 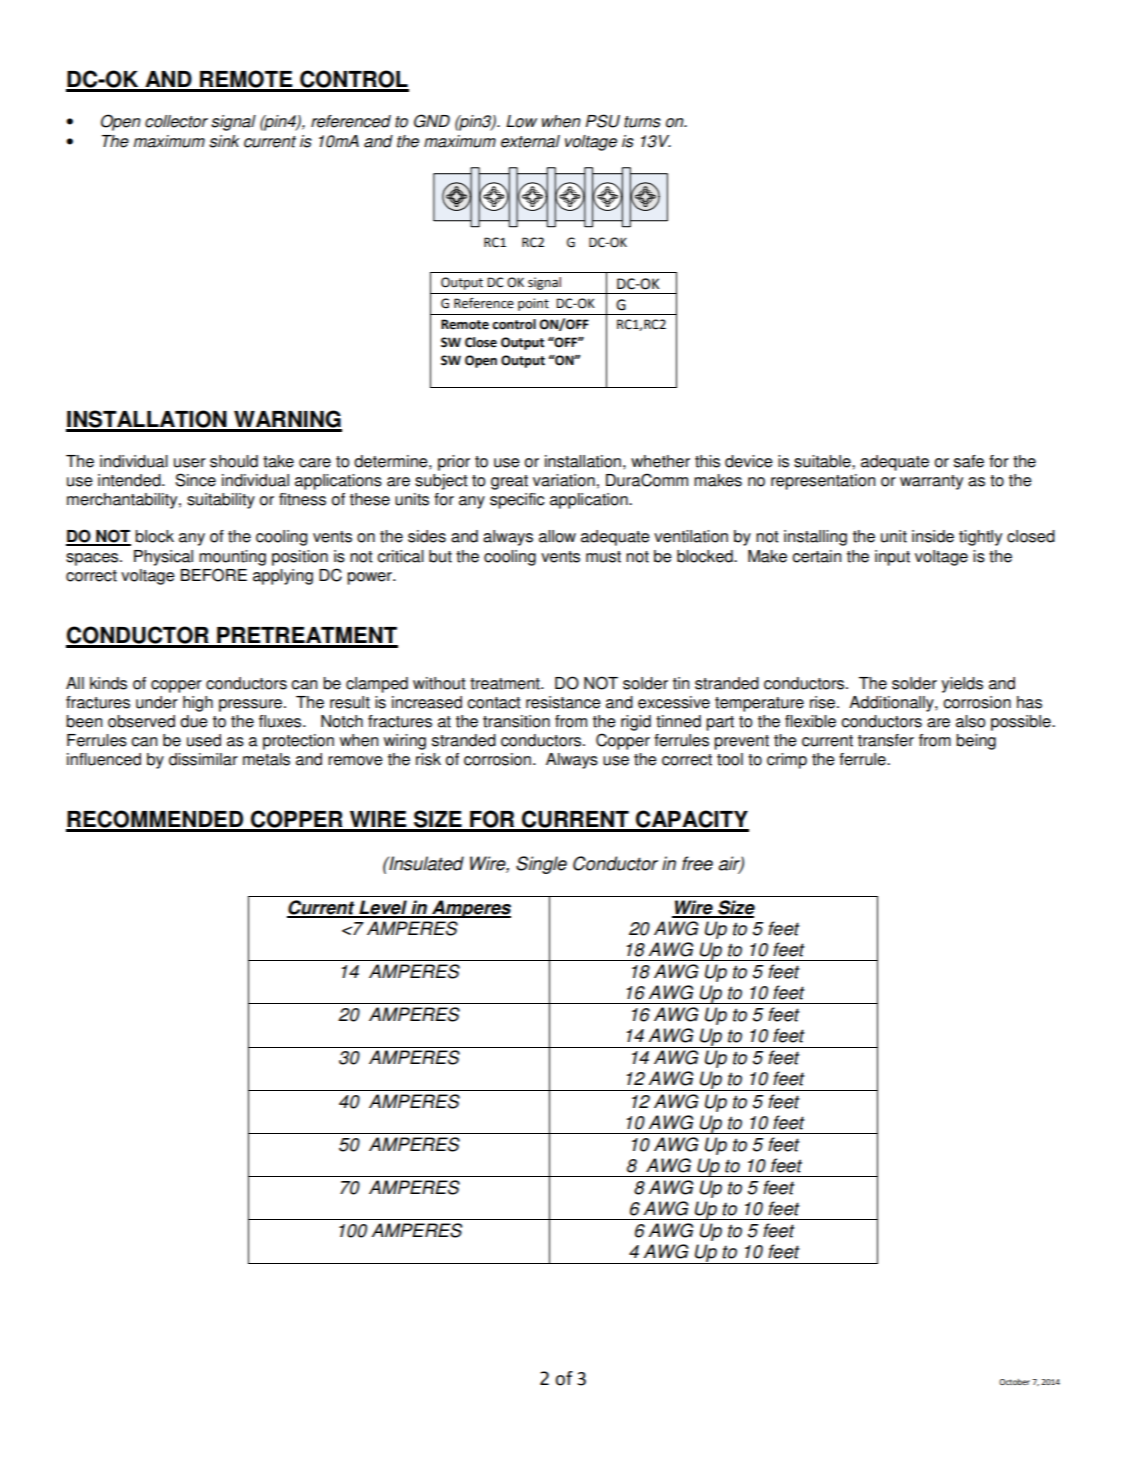 What do you see at coordinates (892, 558) in the screenshot?
I see `input` at bounding box center [892, 558].
